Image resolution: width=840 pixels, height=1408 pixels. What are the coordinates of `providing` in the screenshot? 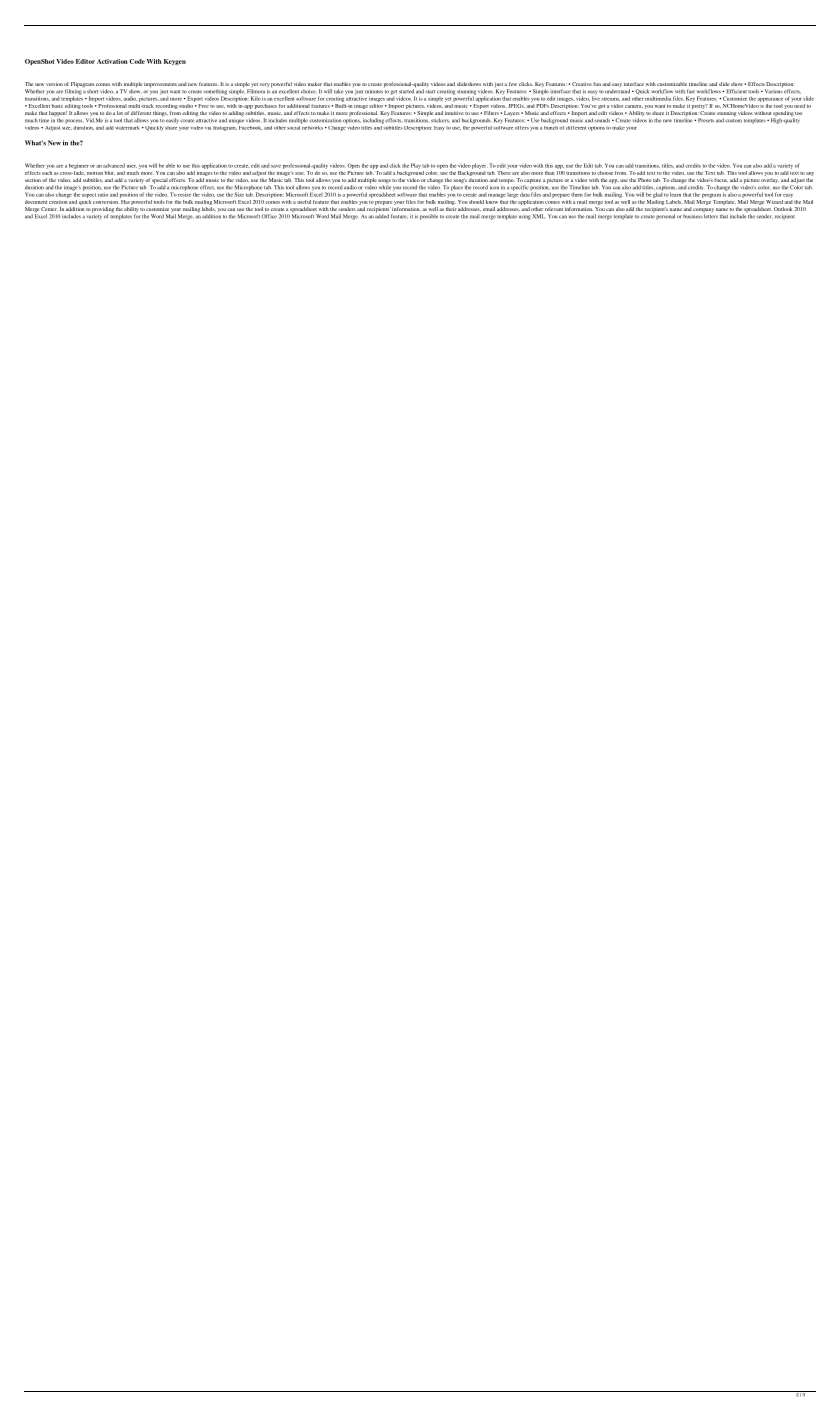 It's located at (103, 209).
